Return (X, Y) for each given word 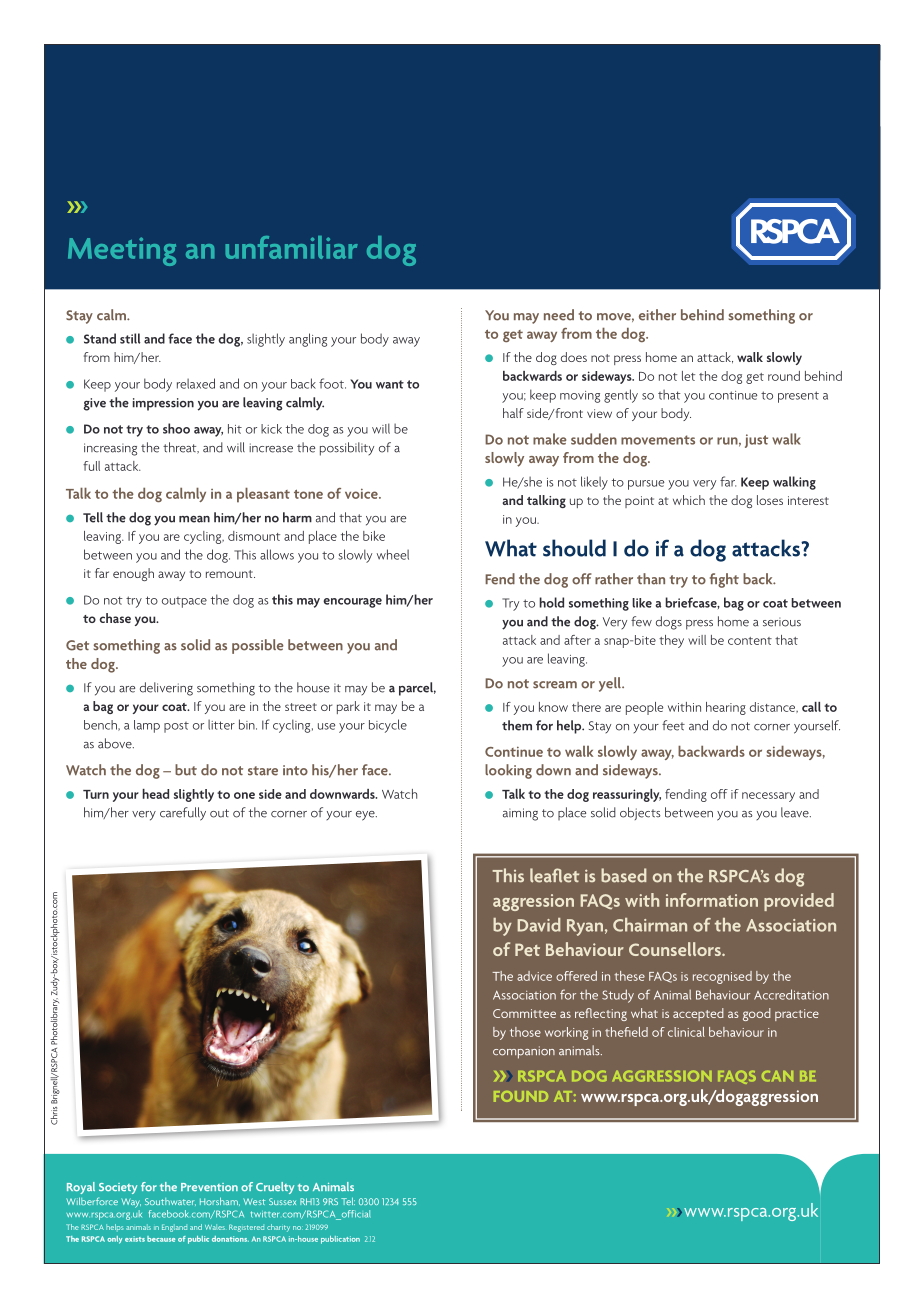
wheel (393, 554)
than (651, 579)
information (712, 900)
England (174, 1228)
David (539, 925)
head (155, 794)
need (559, 315)
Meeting (122, 251)
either (657, 315)
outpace (184, 602)
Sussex (282, 1201)
